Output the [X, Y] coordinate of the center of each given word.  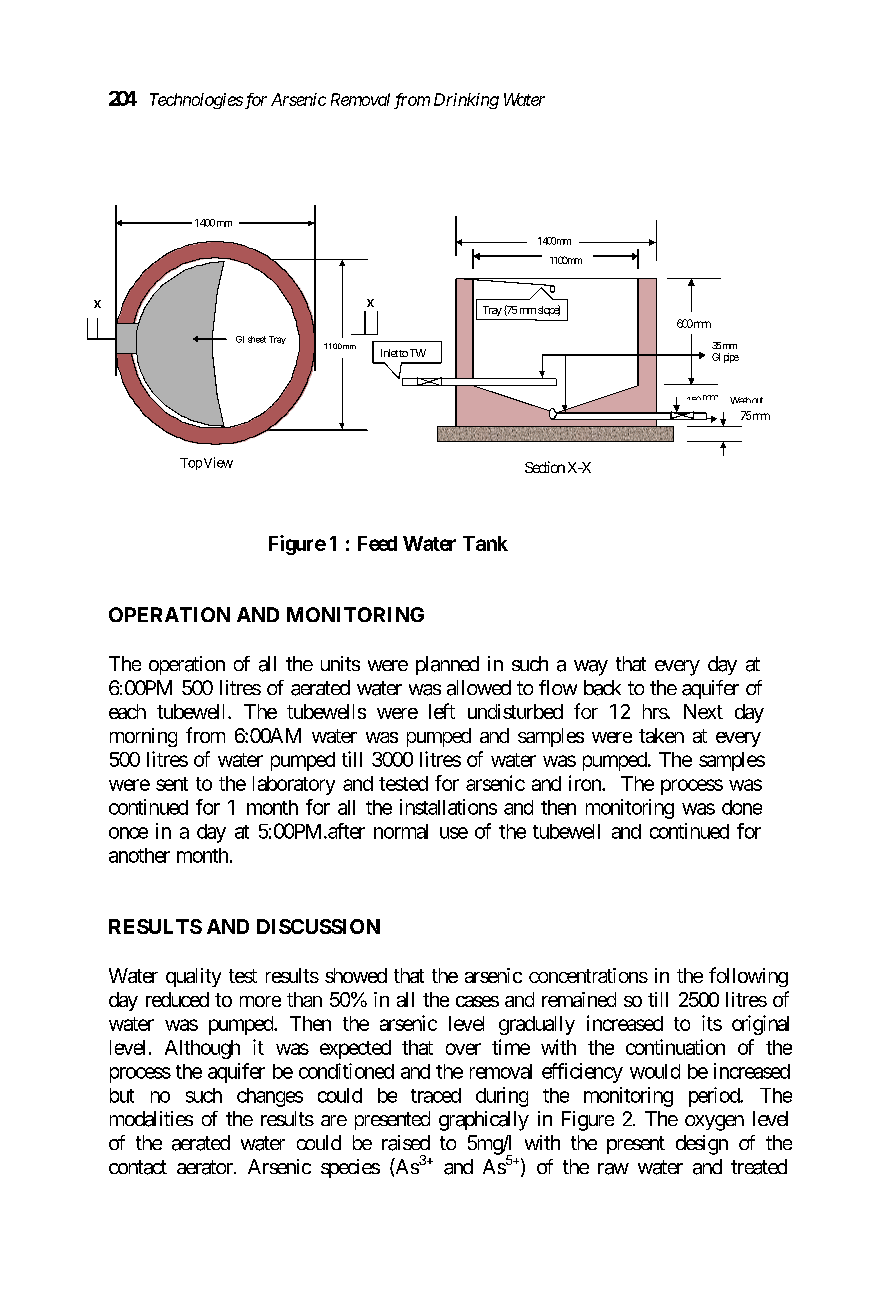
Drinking [466, 101]
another [139, 855]
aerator [206, 1167]
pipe [731, 358]
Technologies [196, 101]
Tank [485, 543]
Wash [740, 400]
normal [401, 831]
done [742, 807]
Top [191, 464]
